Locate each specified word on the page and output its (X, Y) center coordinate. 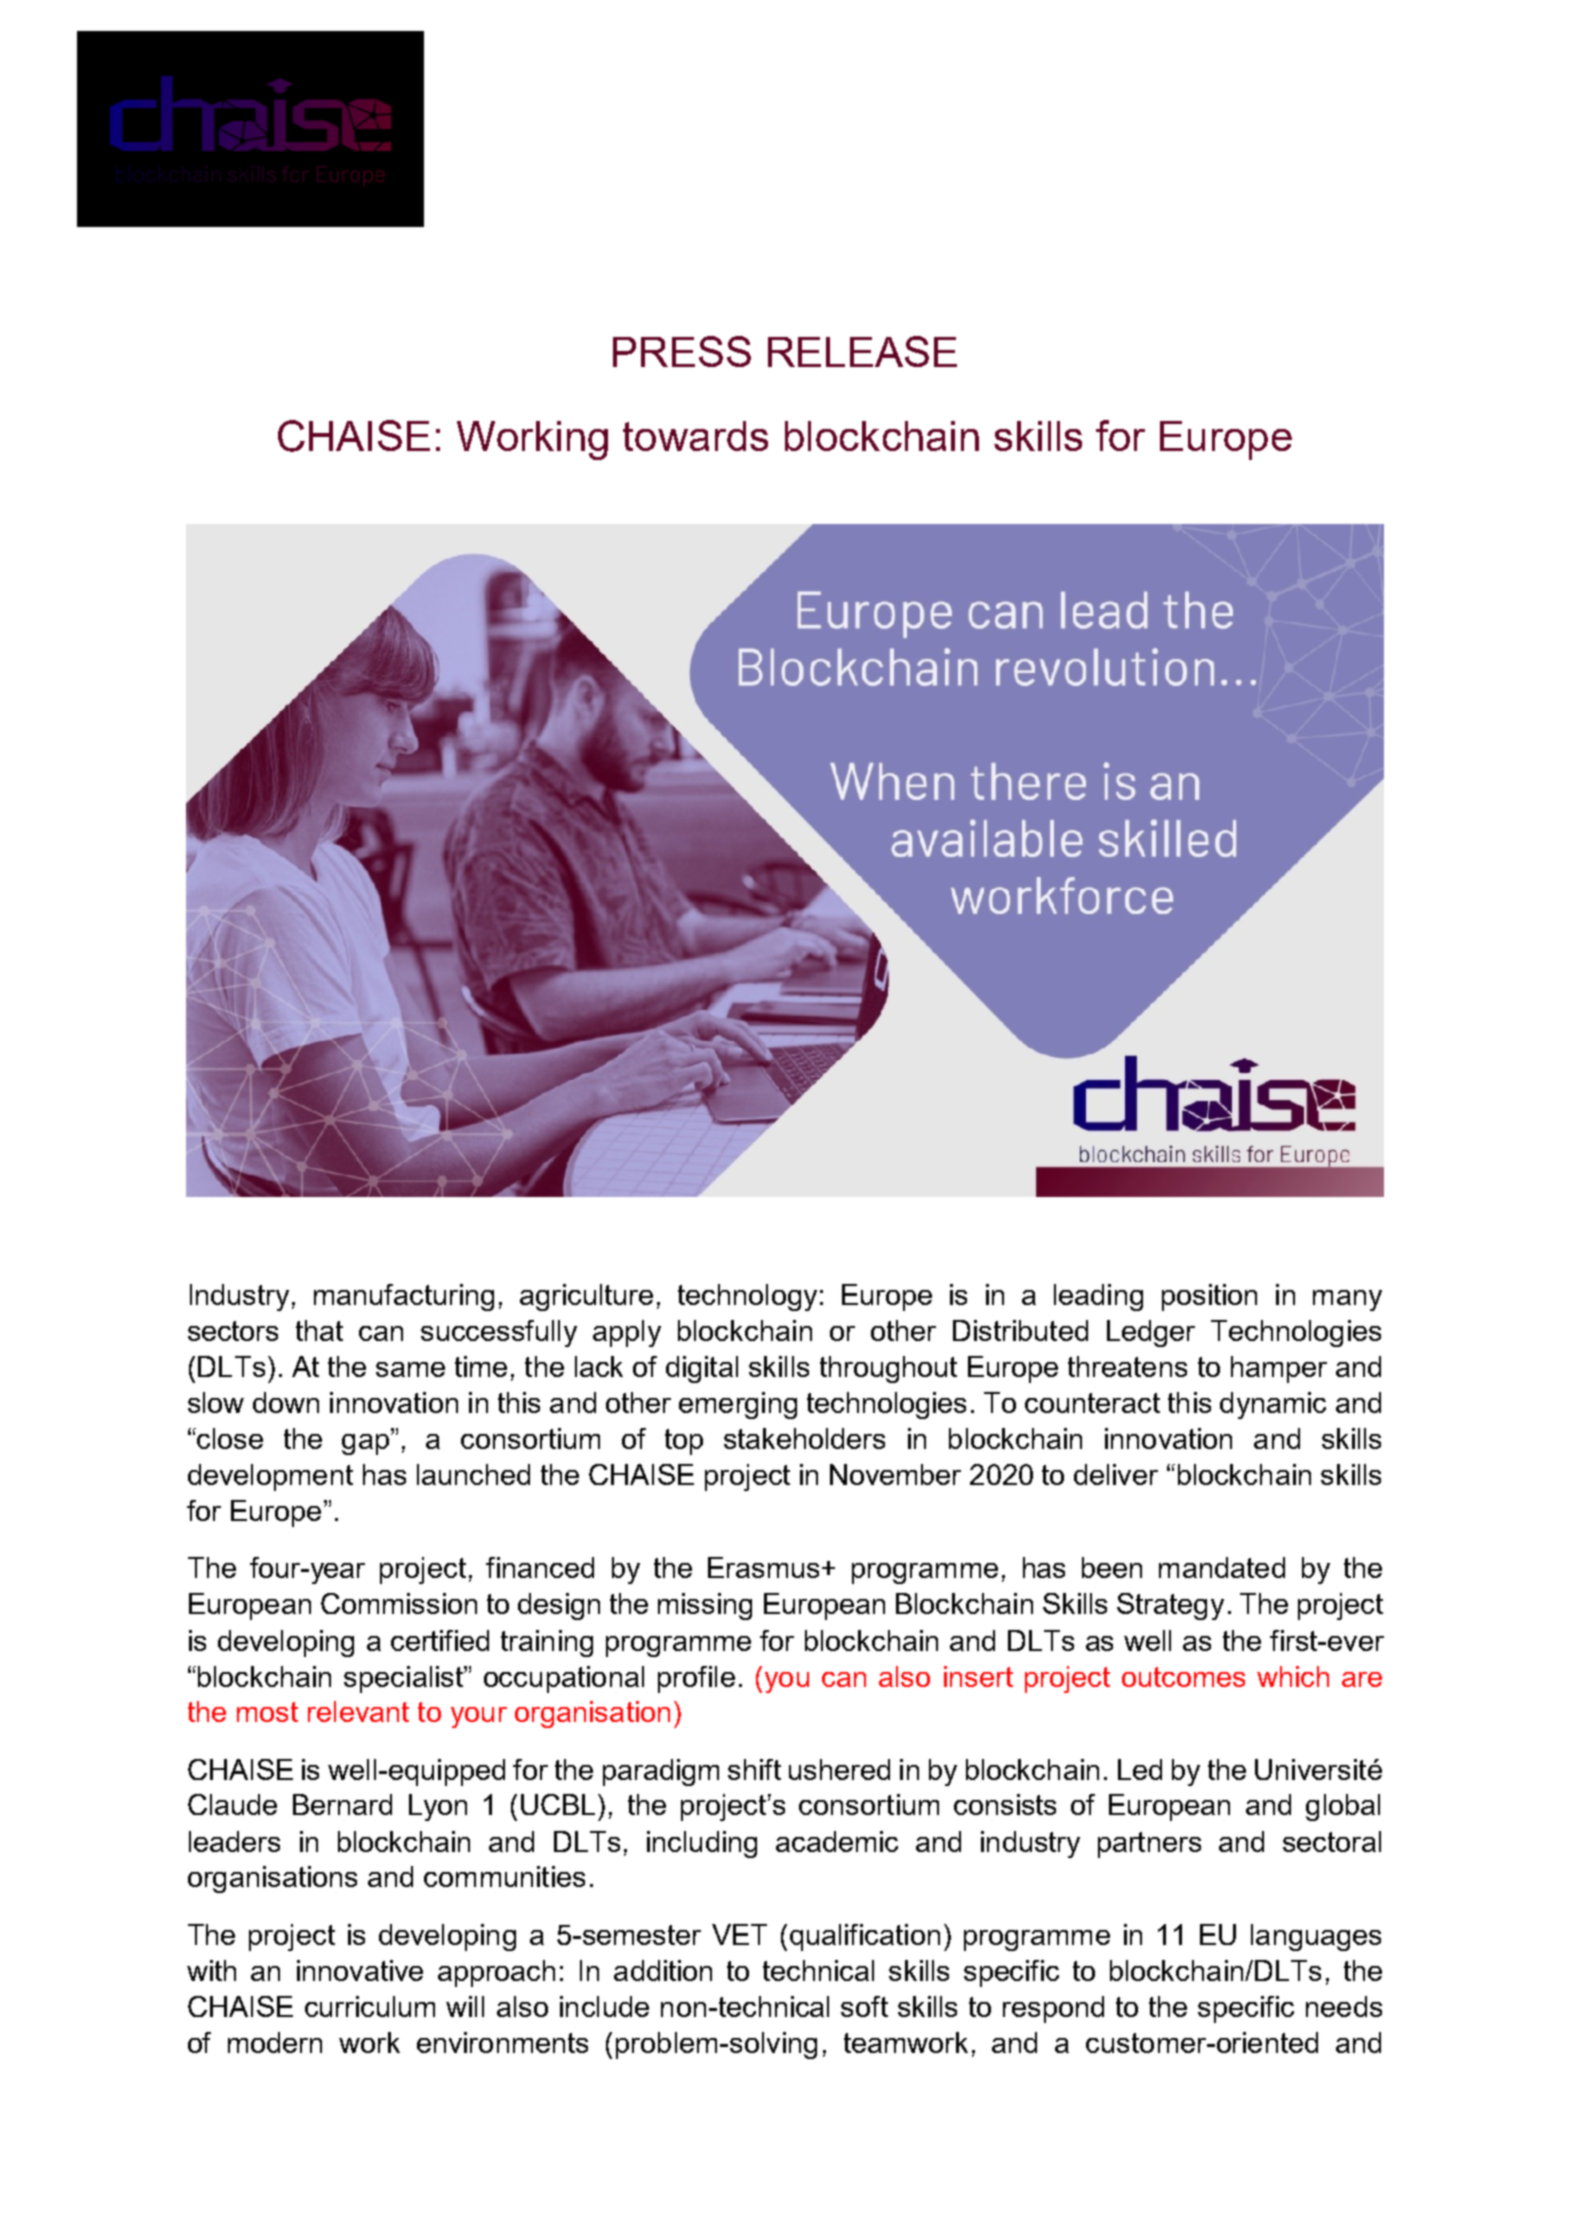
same (410, 1369)
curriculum (370, 2006)
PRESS (682, 351)
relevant (358, 1711)
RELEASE (862, 351)
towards (695, 436)
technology (747, 1297)
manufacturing (404, 1297)
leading (1098, 1297)
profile (696, 1679)
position (1209, 1297)
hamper (1279, 1369)
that (319, 1330)
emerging (738, 1405)
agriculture (586, 1297)
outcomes (1183, 1677)
